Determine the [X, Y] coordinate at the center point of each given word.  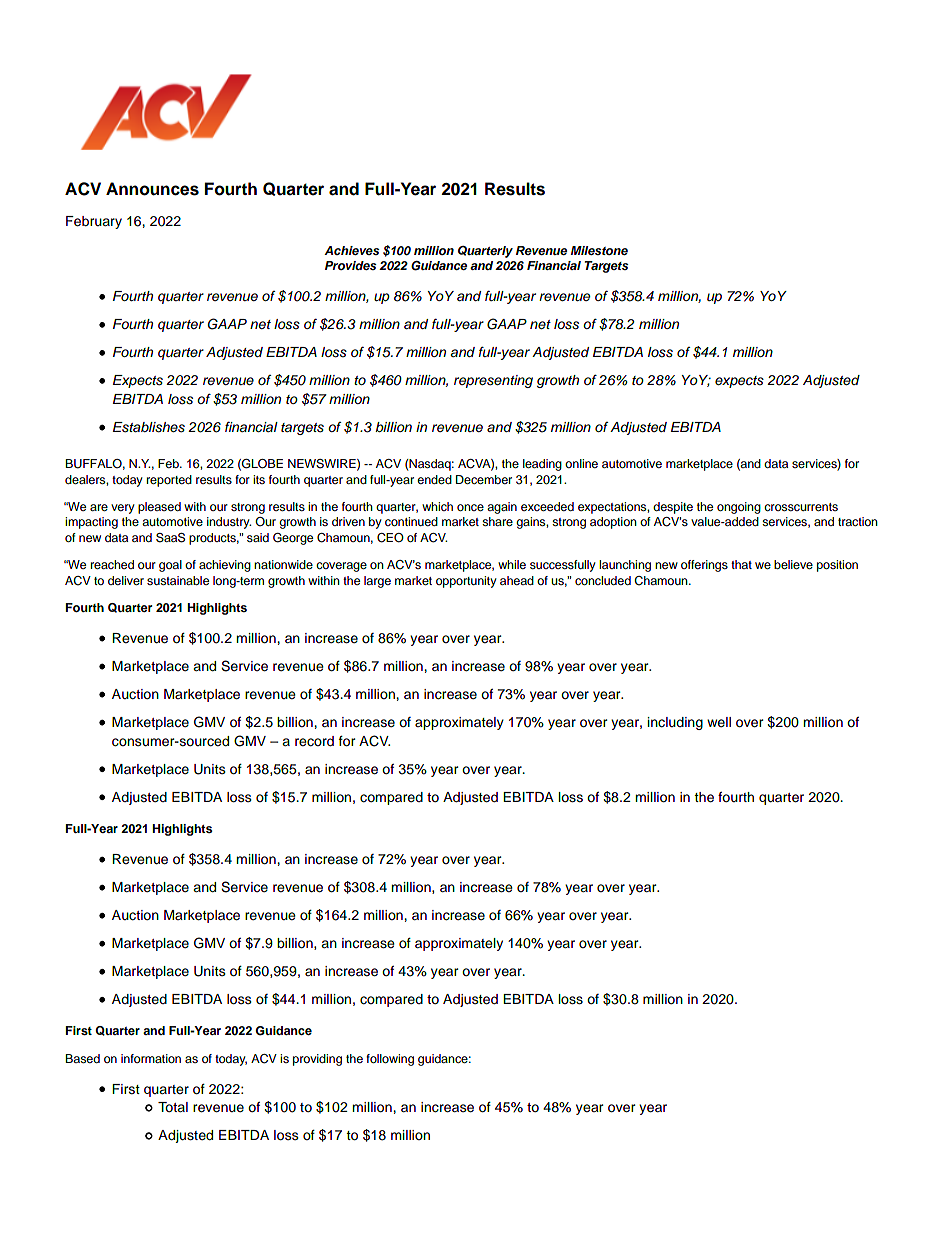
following [390, 1060]
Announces [152, 189]
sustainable [178, 580]
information [151, 1058]
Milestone [599, 250]
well [719, 722]
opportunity [466, 582]
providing [317, 1060]
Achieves [352, 250]
